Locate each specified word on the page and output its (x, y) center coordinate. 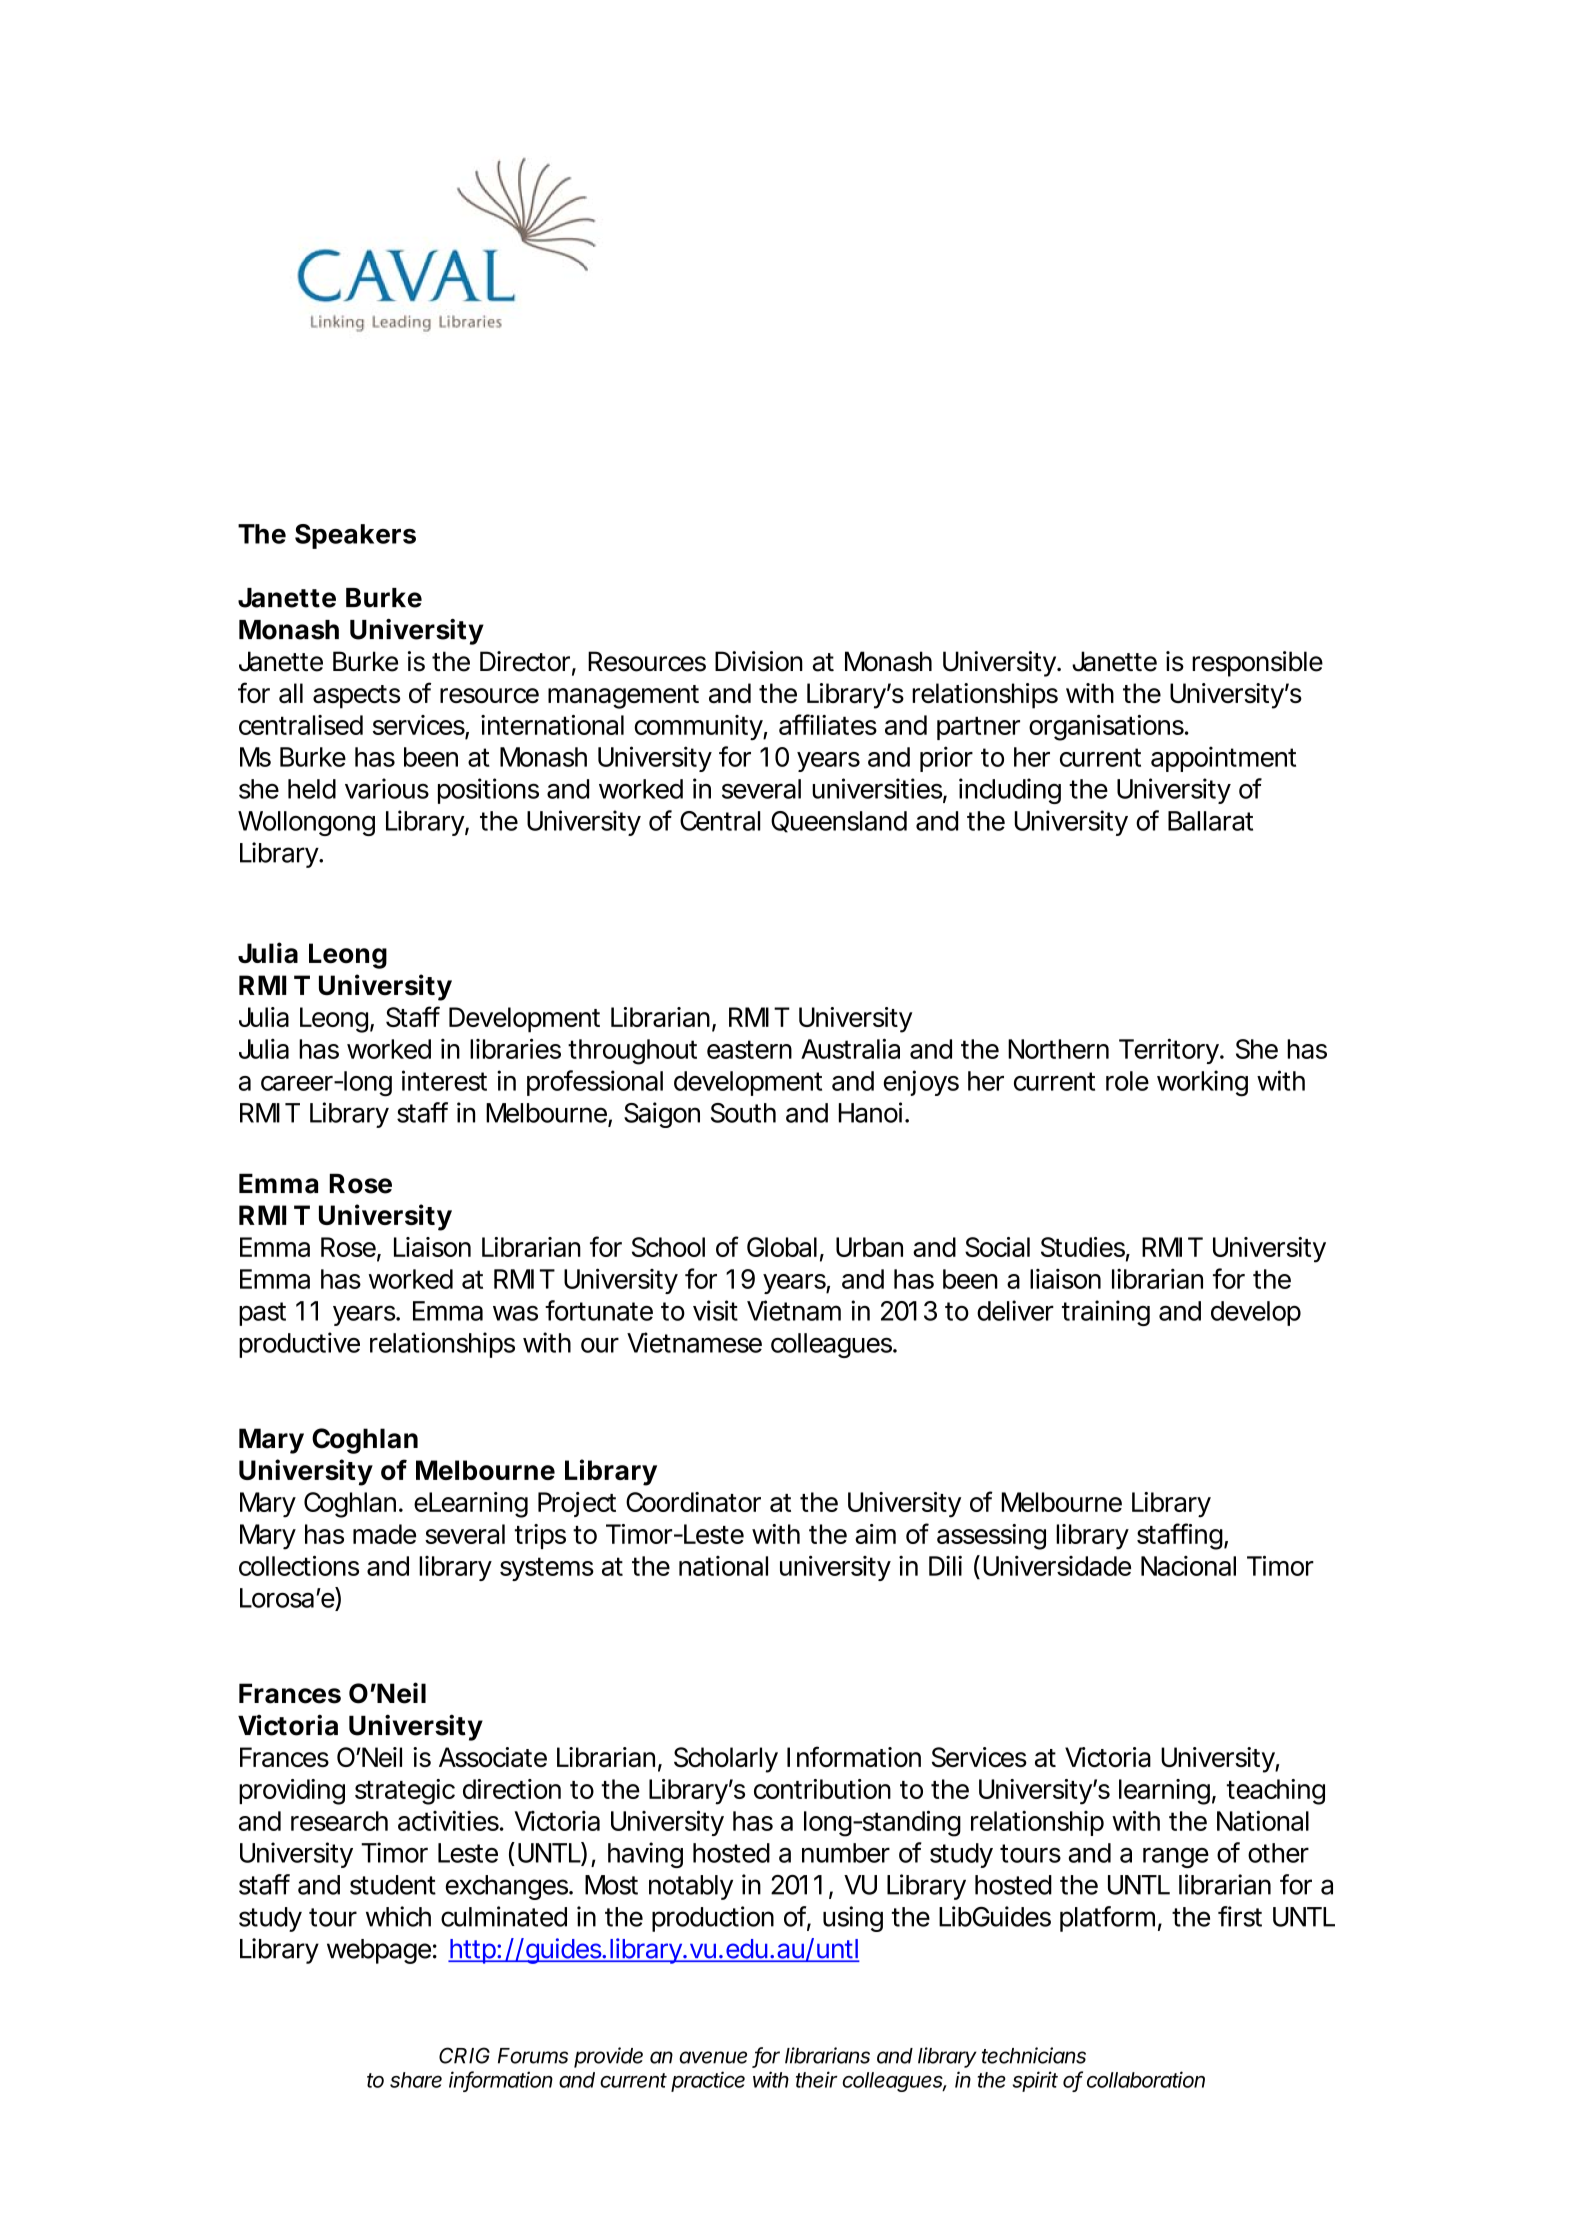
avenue (713, 2057)
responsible (1257, 664)
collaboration (1146, 2079)
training (1106, 1313)
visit (715, 1310)
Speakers (355, 536)
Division (759, 661)
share (416, 2080)
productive (299, 1345)
